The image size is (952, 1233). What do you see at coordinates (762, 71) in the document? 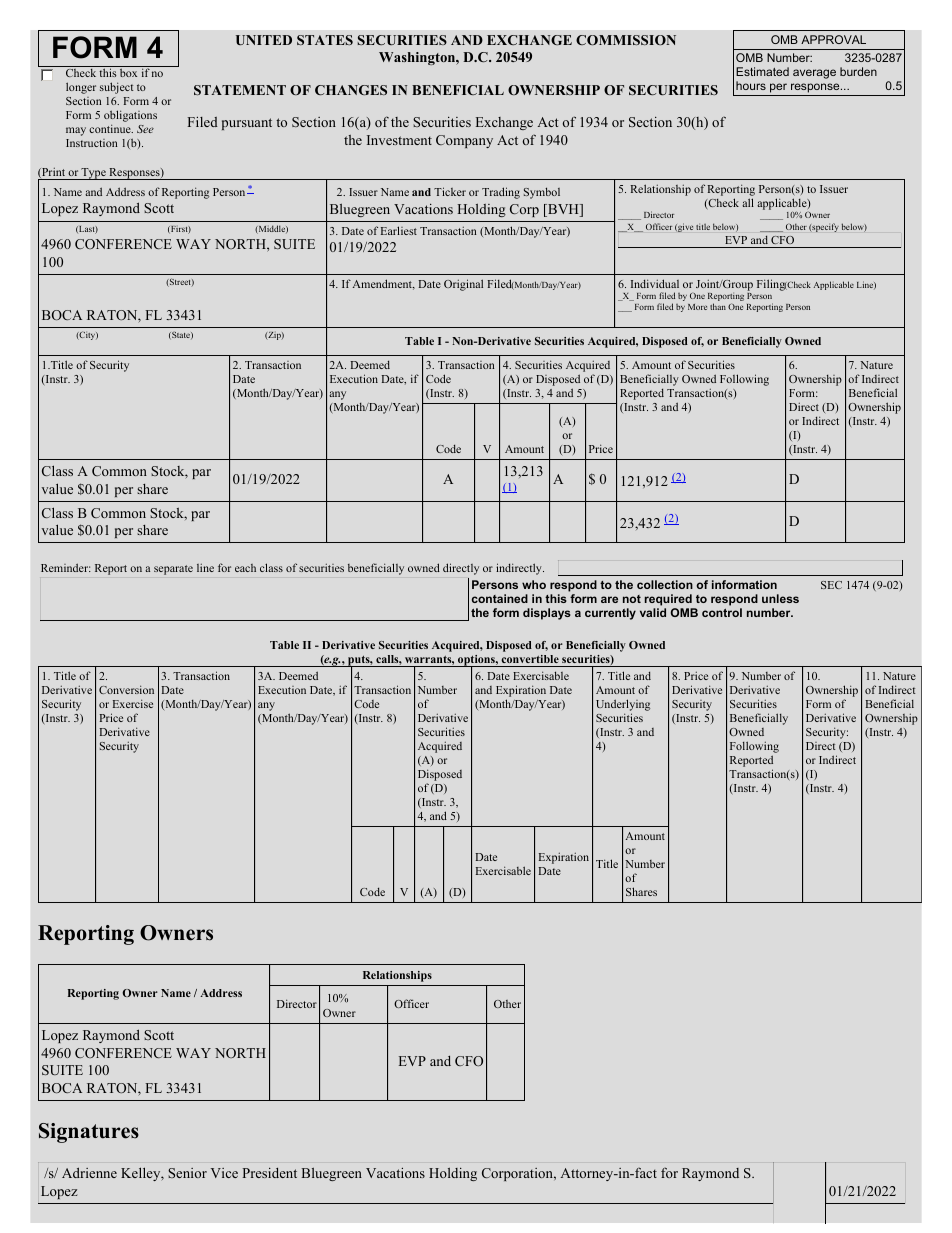
I see `Estimated` at bounding box center [762, 71].
